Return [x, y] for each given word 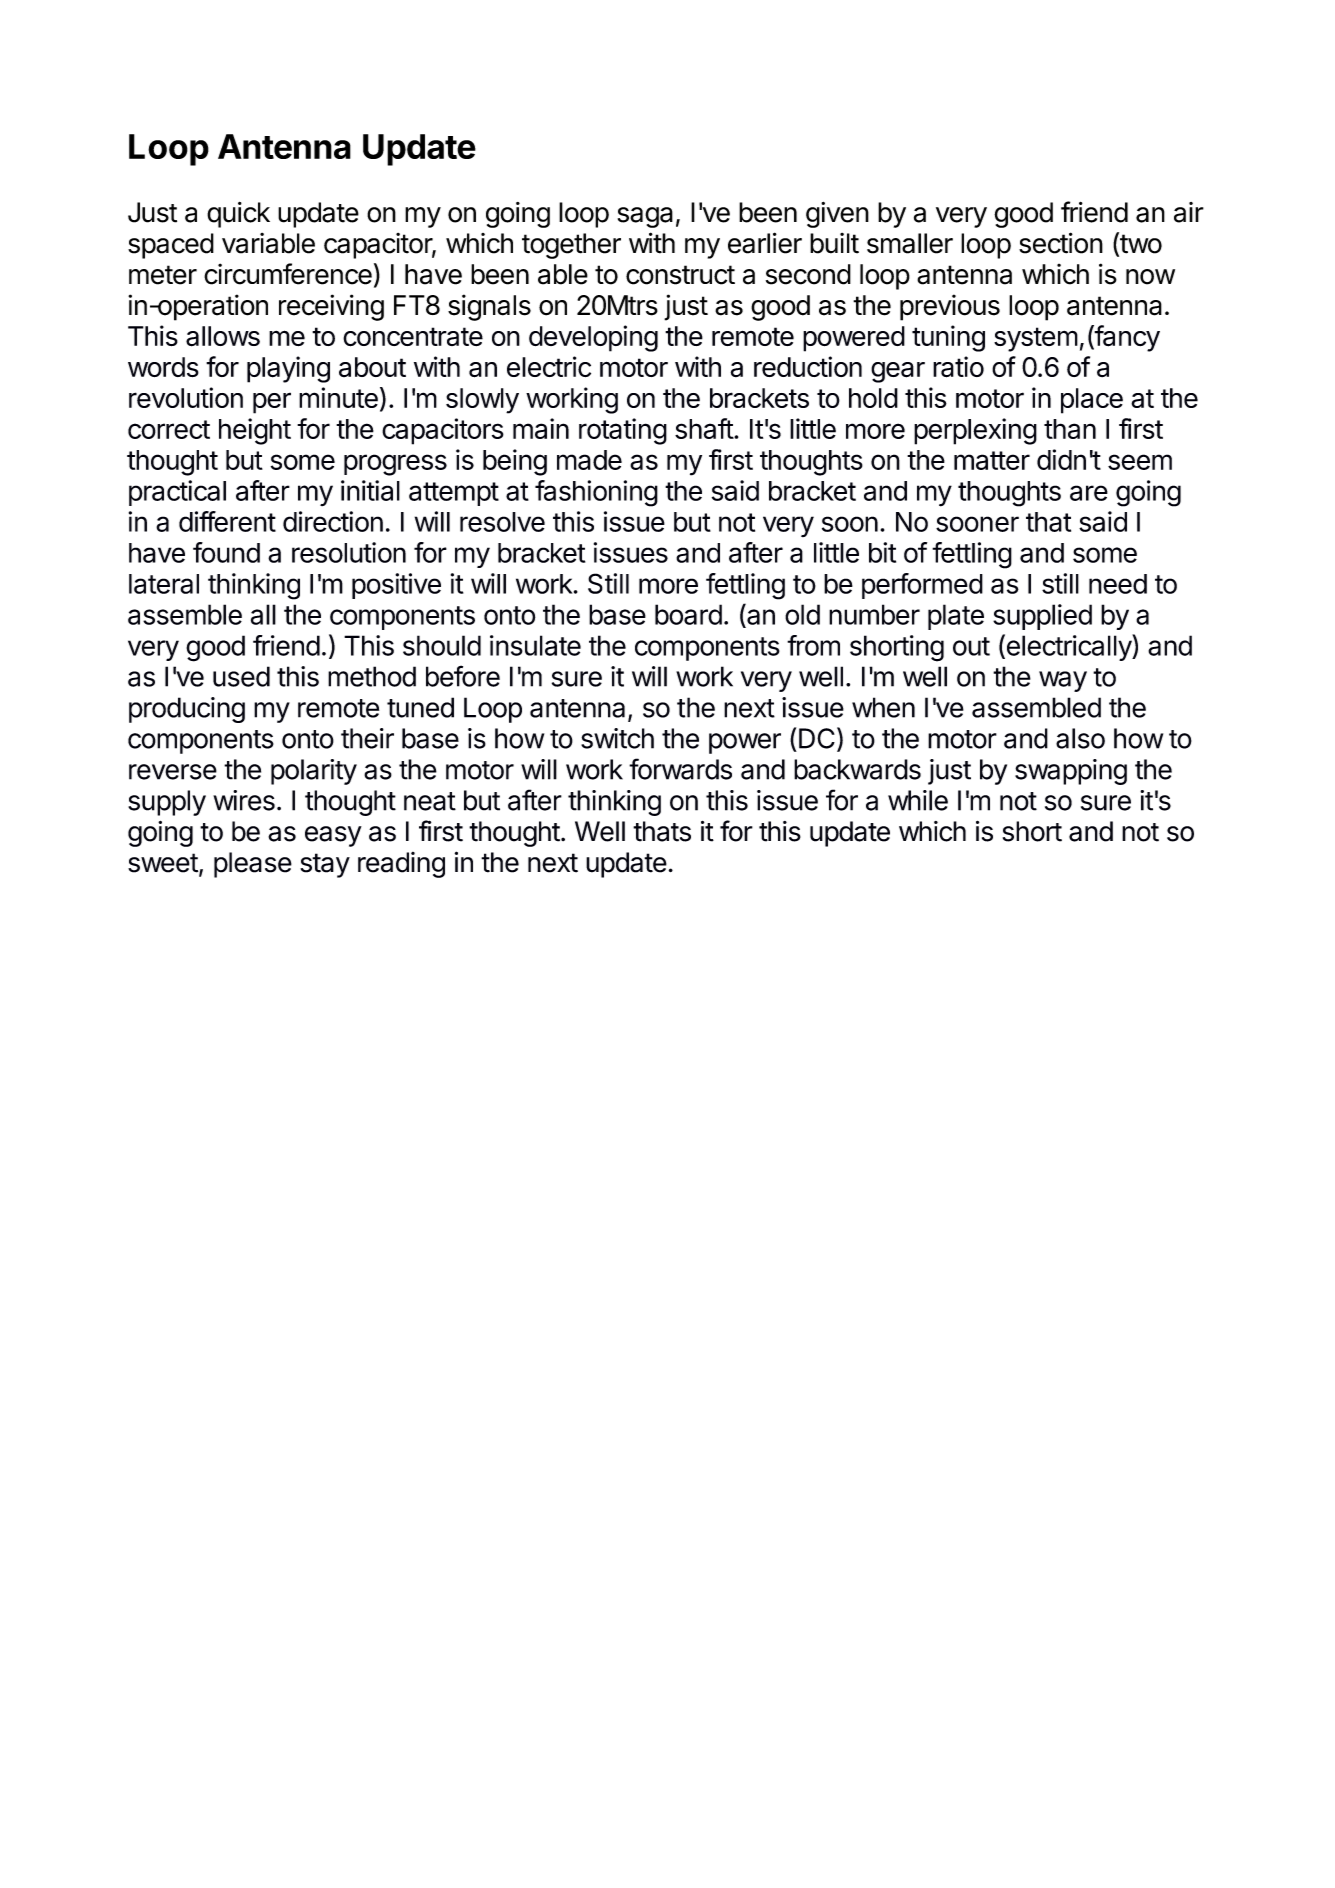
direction [333, 521]
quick [238, 215]
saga [645, 217]
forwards [680, 769]
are [1089, 493]
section [1061, 243]
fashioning [596, 493]
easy [333, 836]
